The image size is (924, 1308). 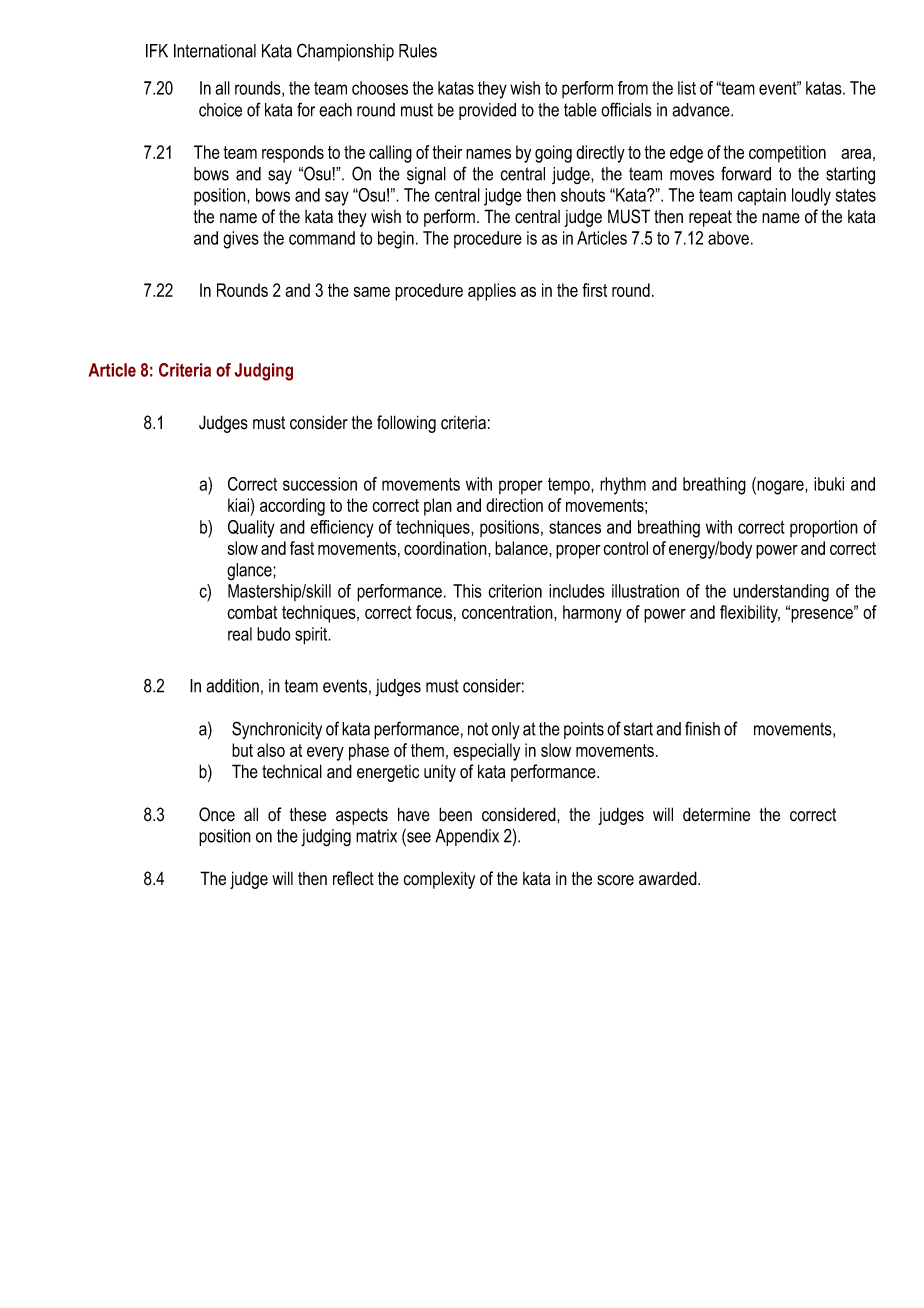 What do you see at coordinates (320, 484) in the image?
I see `succession` at bounding box center [320, 484].
